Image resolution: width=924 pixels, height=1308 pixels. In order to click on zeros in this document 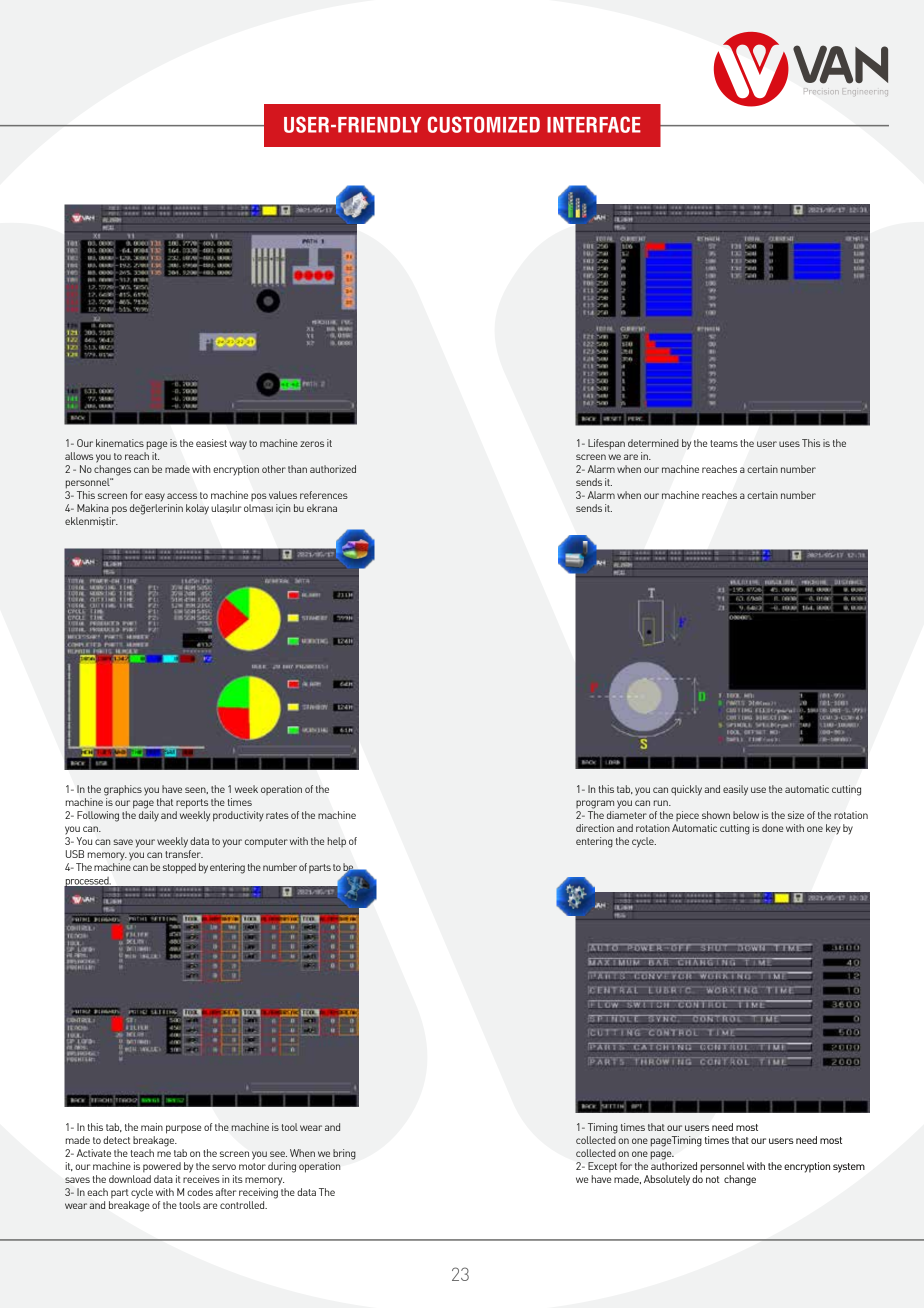, I will do `click(312, 444)`.
